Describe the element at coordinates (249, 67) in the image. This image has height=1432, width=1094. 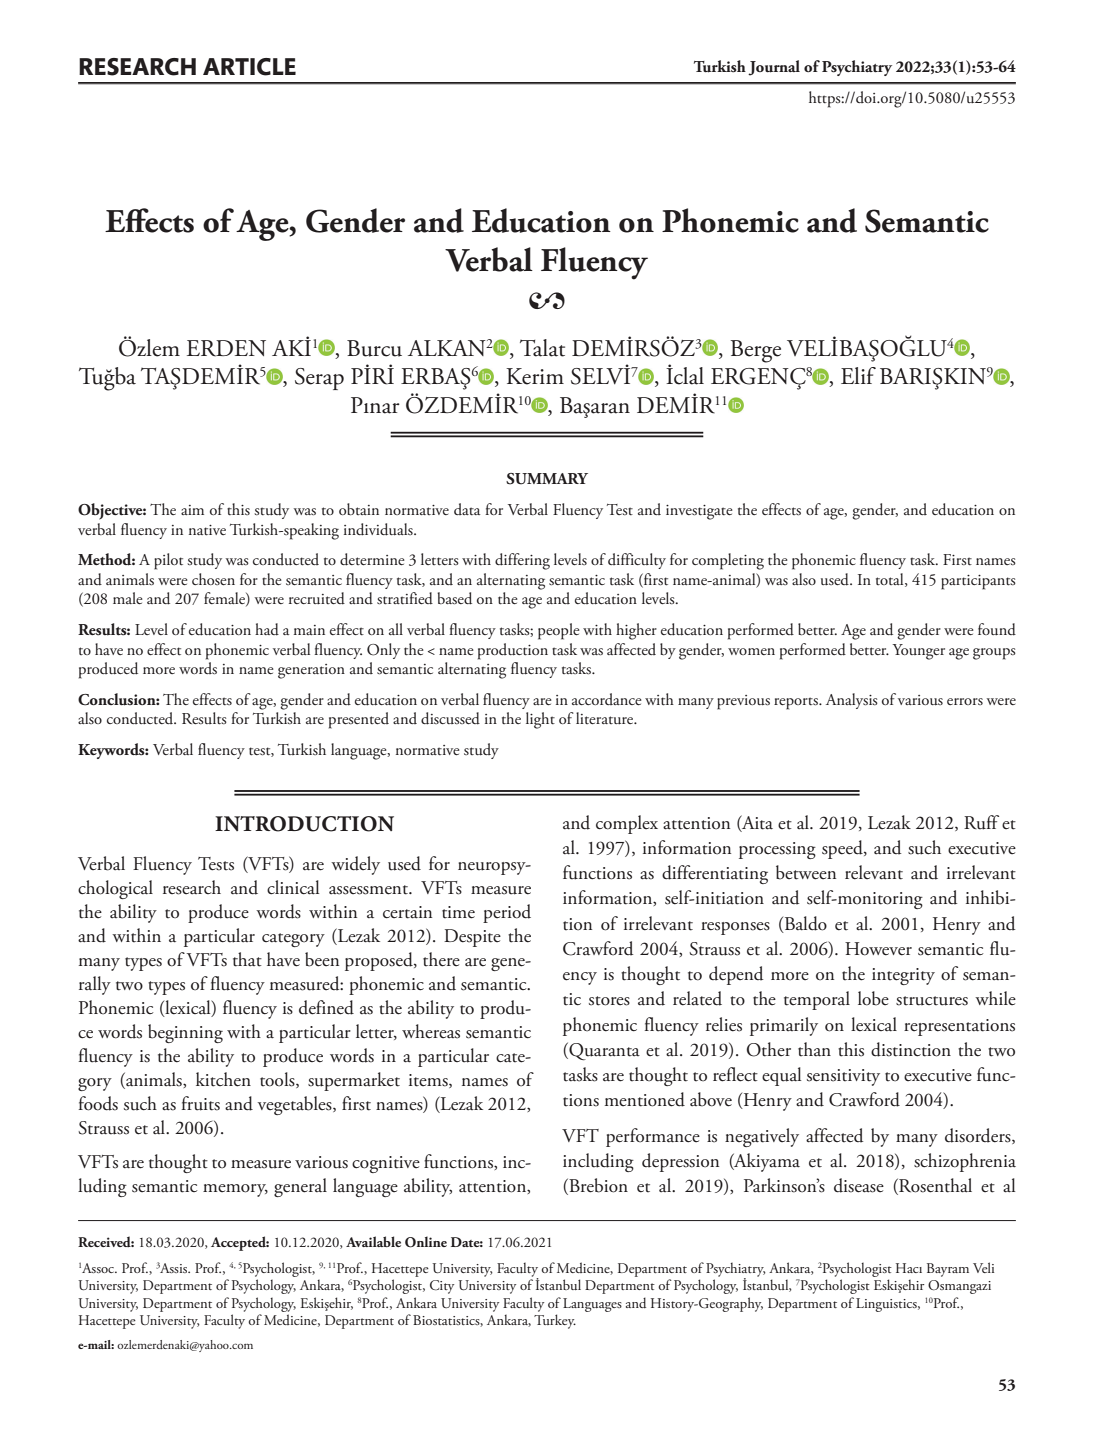
I see `ARTICLE` at that location.
